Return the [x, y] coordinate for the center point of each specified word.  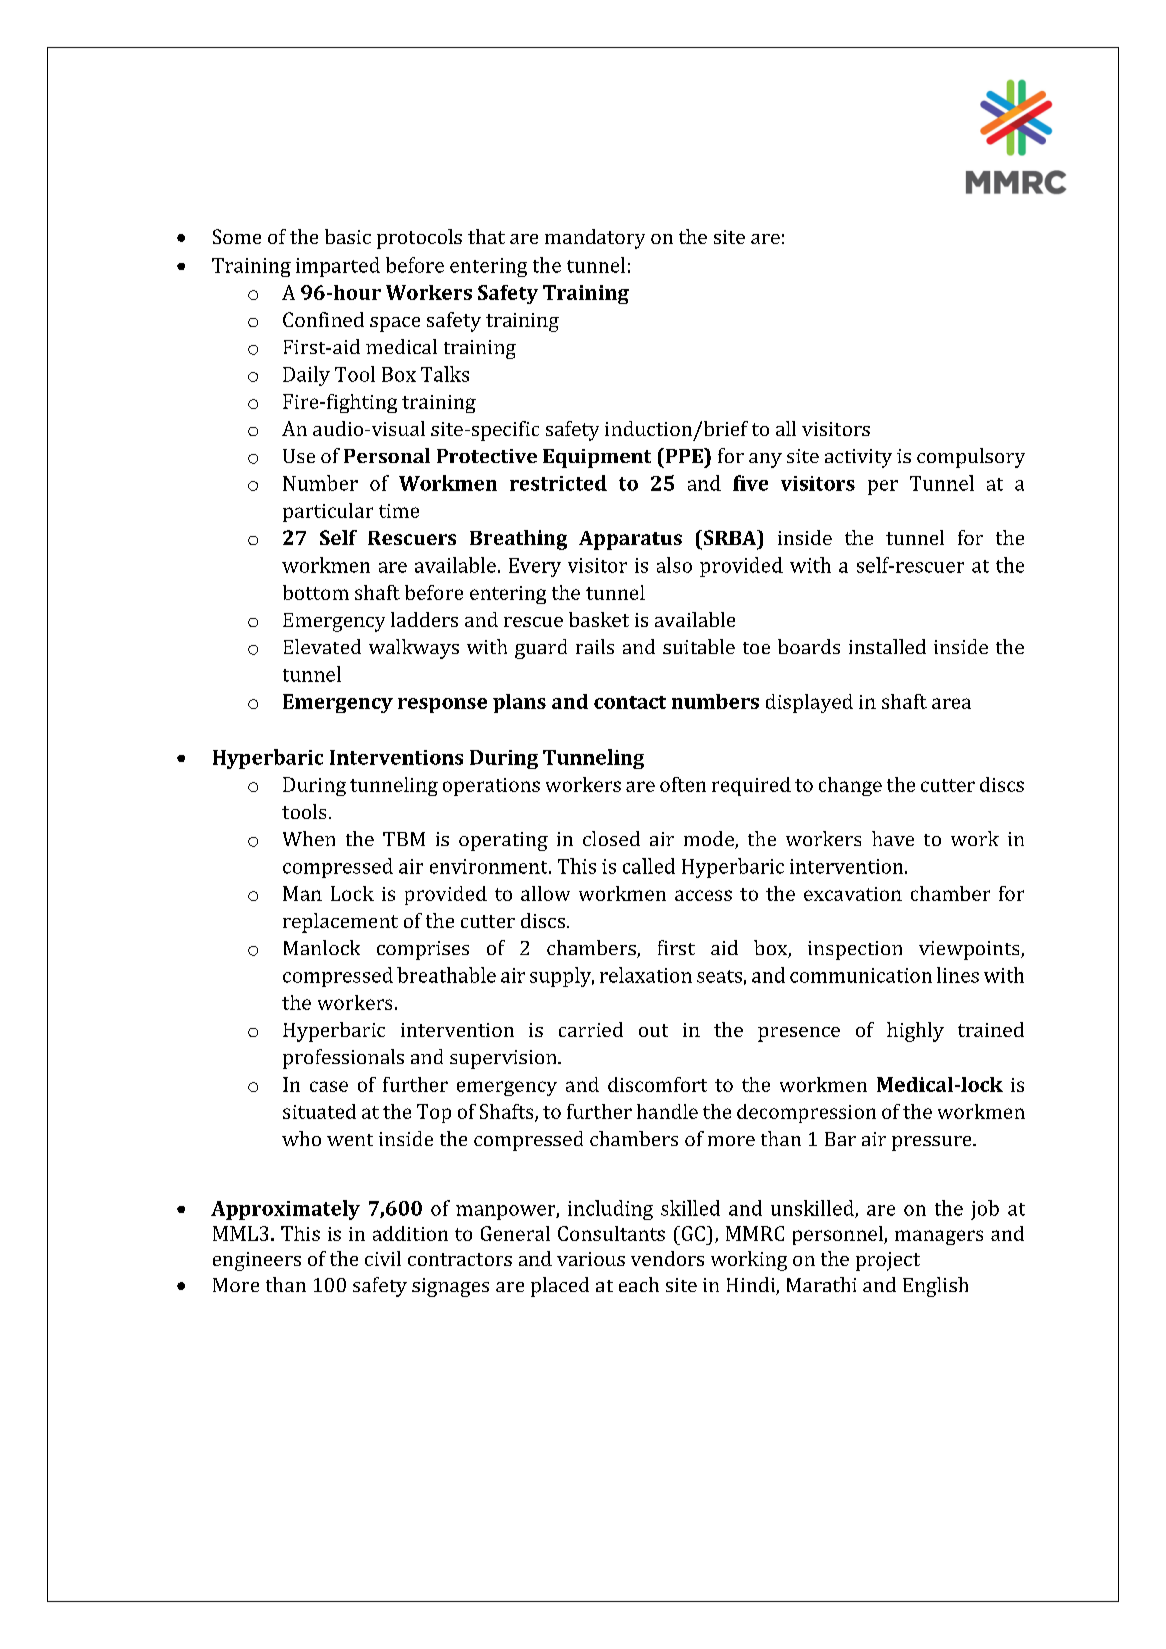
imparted [338, 267]
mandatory [595, 239]
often [683, 784]
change [850, 786]
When [309, 838]
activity [858, 458]
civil [383, 1258]
